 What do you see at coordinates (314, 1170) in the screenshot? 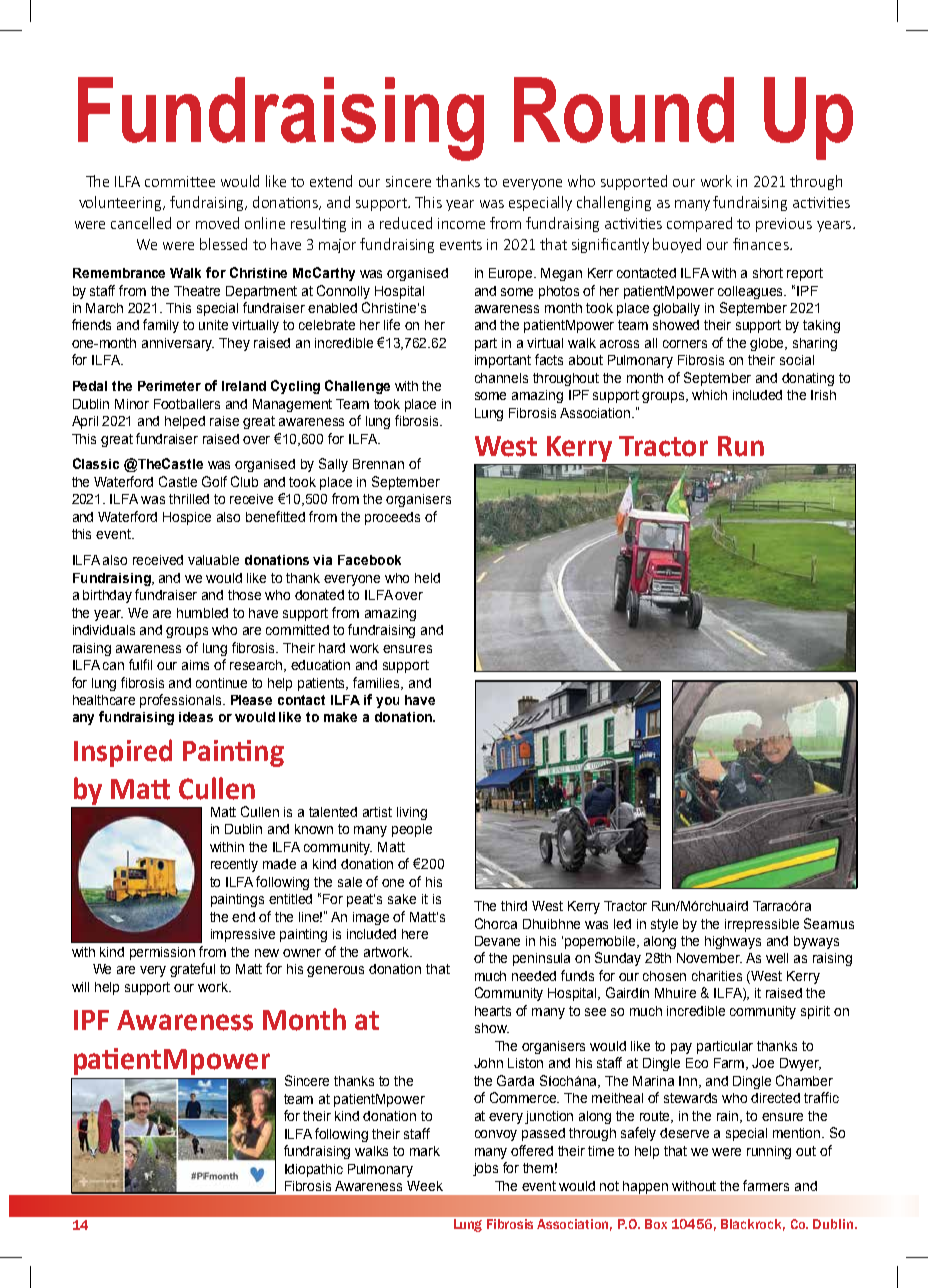
I see `Idiopathic` at bounding box center [314, 1170].
